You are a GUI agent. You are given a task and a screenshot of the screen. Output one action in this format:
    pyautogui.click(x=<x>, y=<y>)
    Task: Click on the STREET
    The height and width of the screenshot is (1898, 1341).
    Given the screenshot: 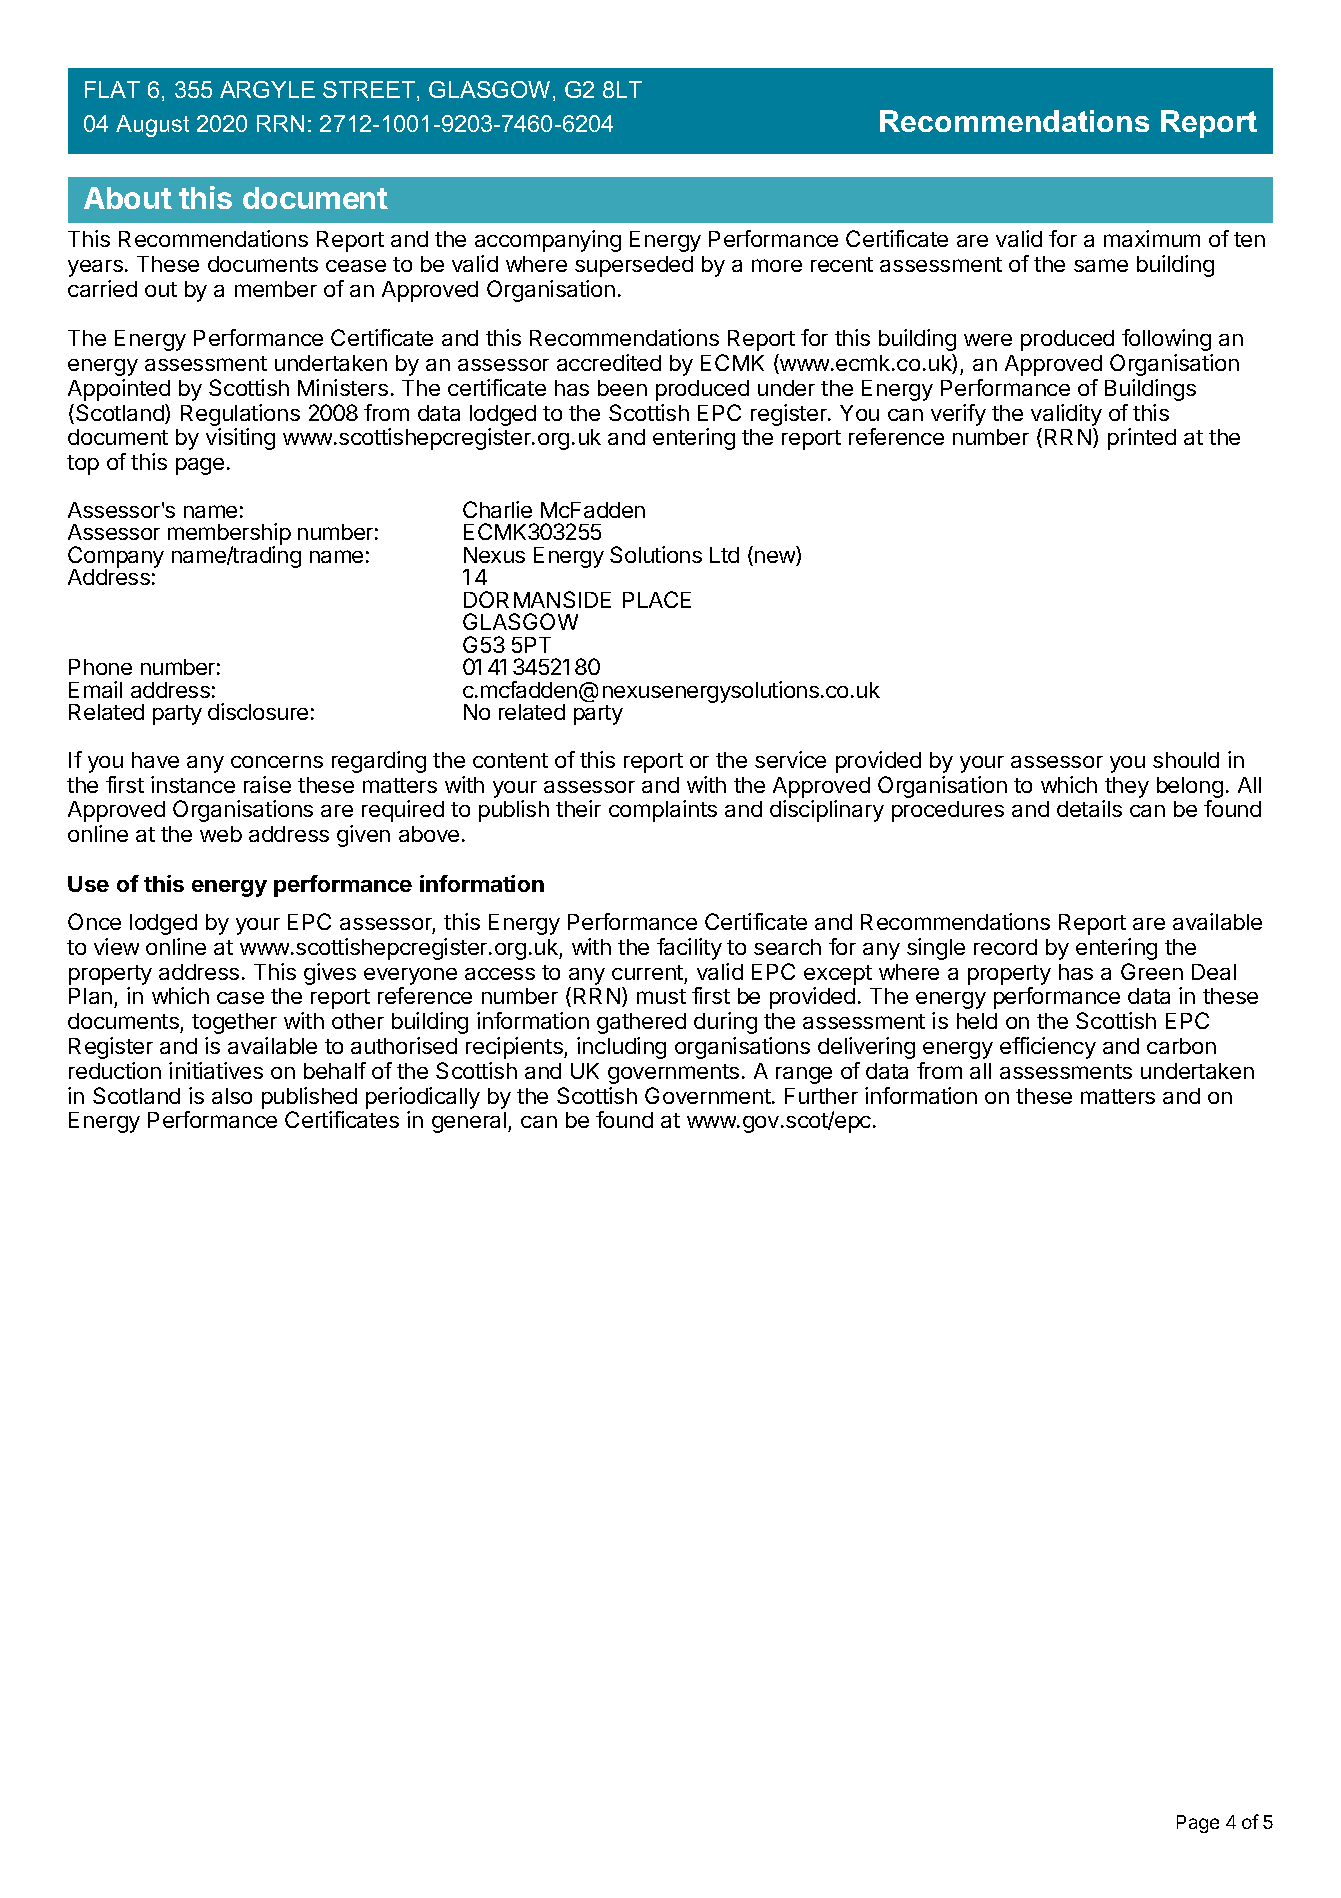 What is the action you would take?
    pyautogui.click(x=370, y=91)
